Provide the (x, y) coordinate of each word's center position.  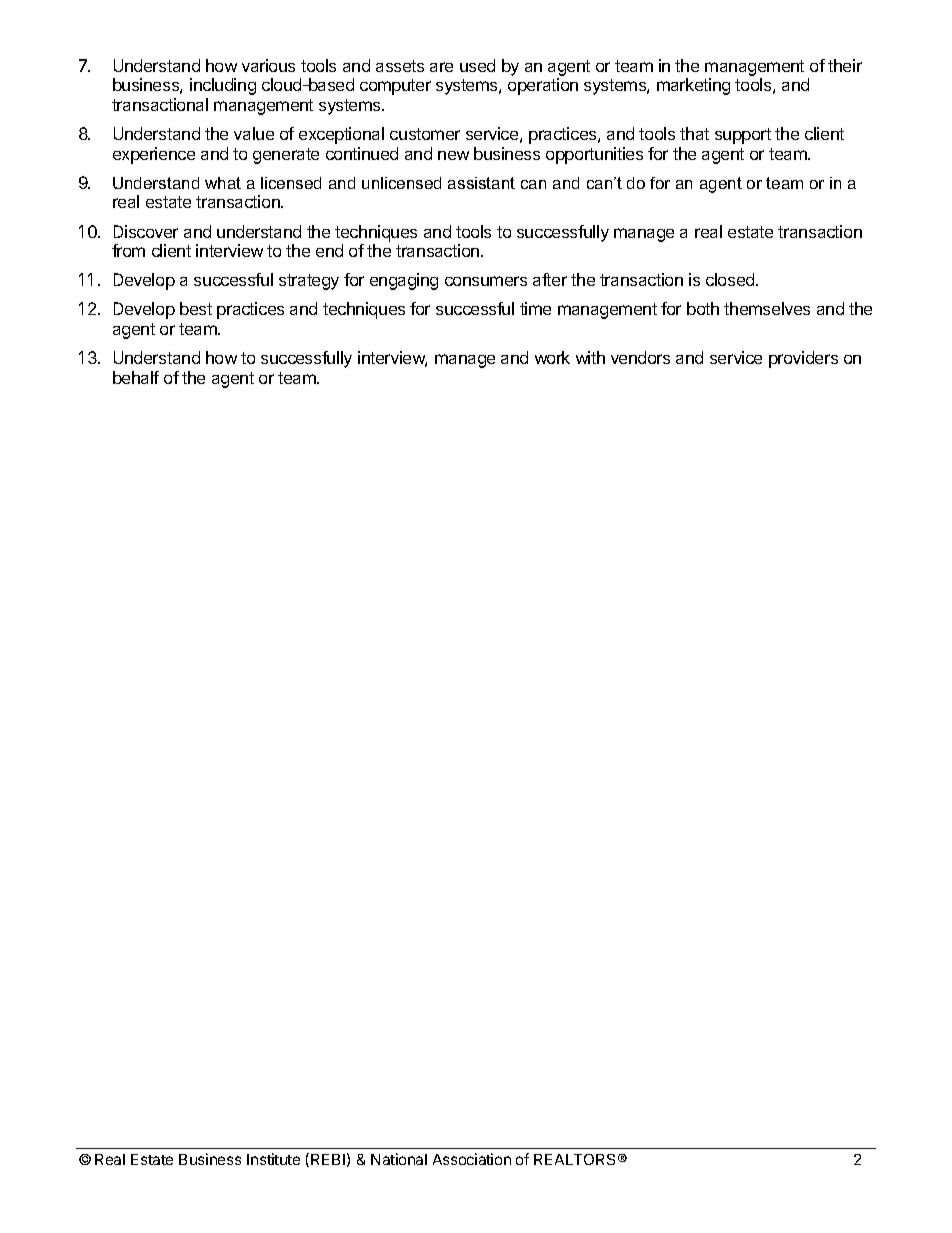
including (223, 86)
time (535, 308)
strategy (309, 282)
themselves (767, 308)
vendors (640, 357)
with (590, 357)
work (552, 357)
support (743, 136)
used (477, 65)
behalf (136, 377)
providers (803, 359)
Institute (273, 1159)
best (196, 308)
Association (472, 1159)
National (399, 1159)
